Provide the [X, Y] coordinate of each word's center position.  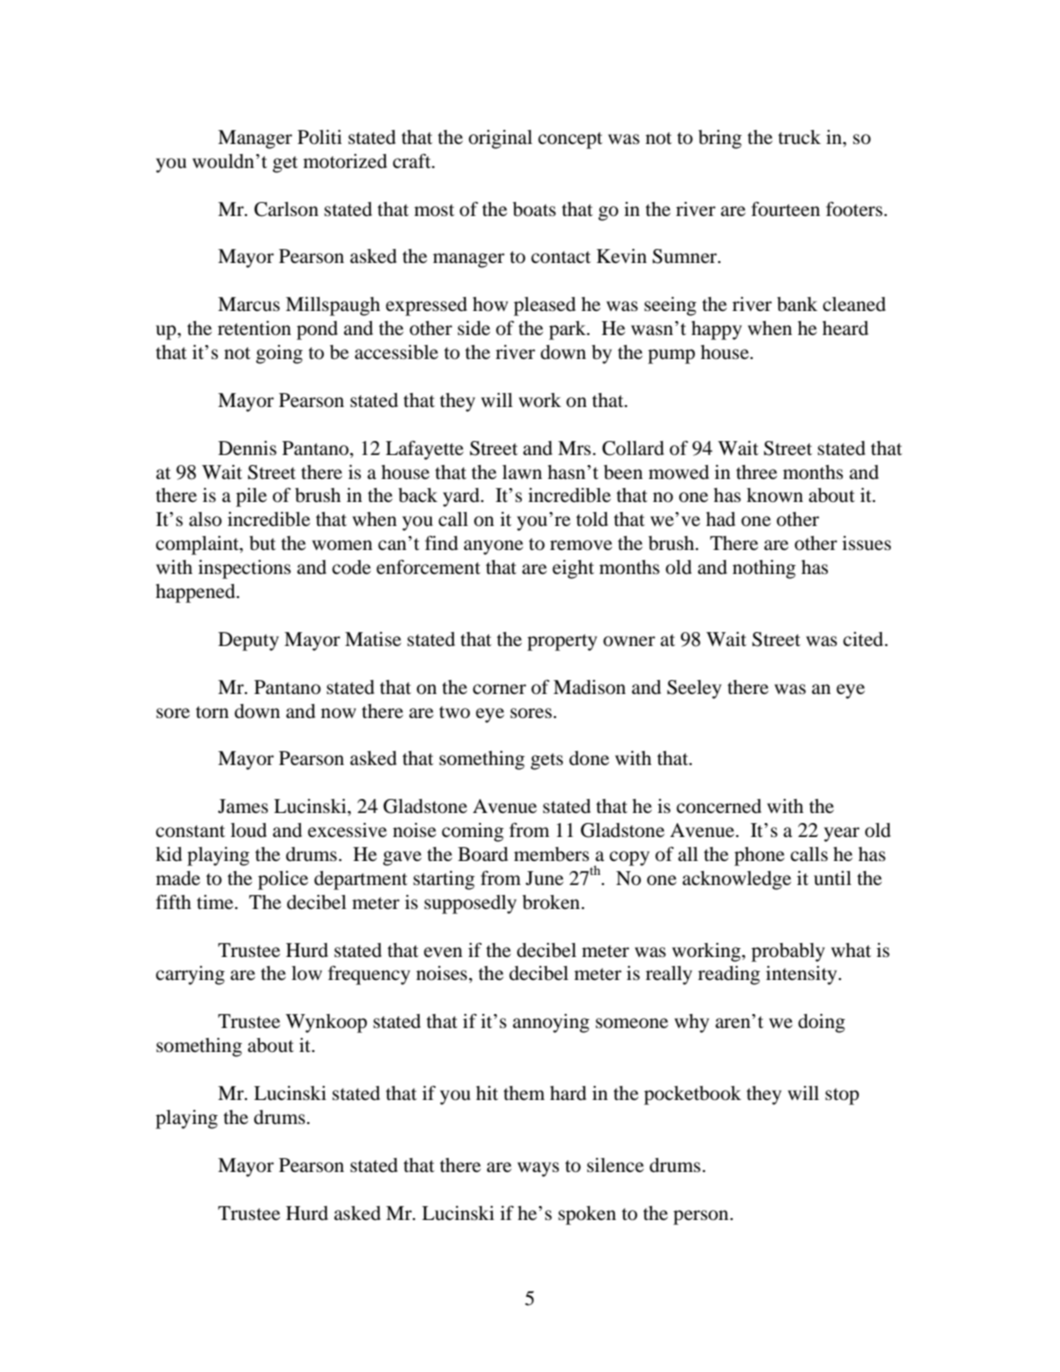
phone [759, 856]
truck [799, 137]
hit [487, 1093]
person [702, 1217]
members [551, 854]
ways [538, 1169]
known [775, 495]
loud [249, 830]
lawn [522, 472]
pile [251, 497]
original [500, 139]
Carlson [286, 209]
